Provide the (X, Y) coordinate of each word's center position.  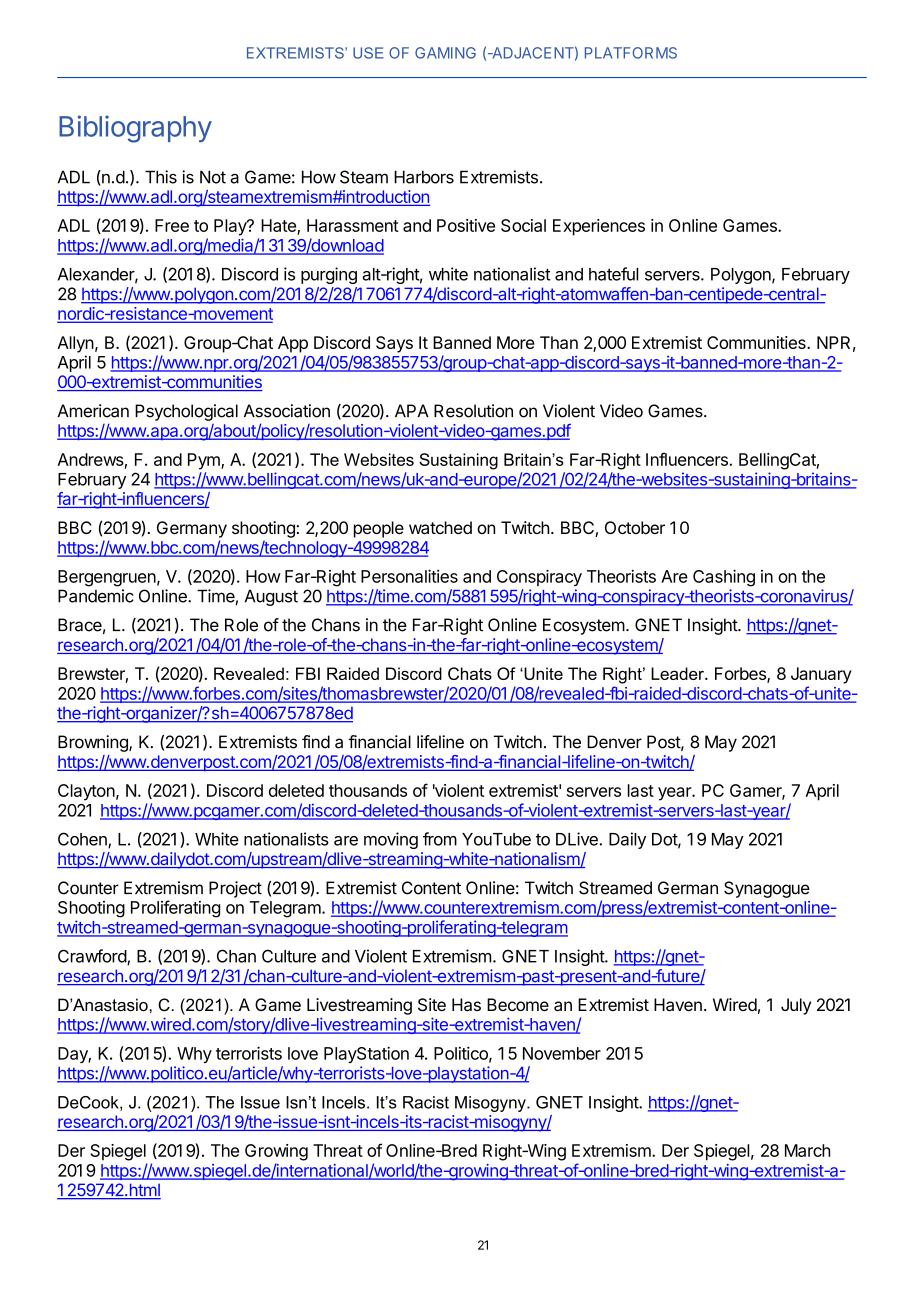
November (562, 1053)
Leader (678, 673)
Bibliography (135, 129)
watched (440, 527)
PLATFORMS (631, 53)
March (807, 1150)
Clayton (86, 792)
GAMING (445, 53)
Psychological (186, 412)
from (440, 839)
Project (235, 889)
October (635, 527)
